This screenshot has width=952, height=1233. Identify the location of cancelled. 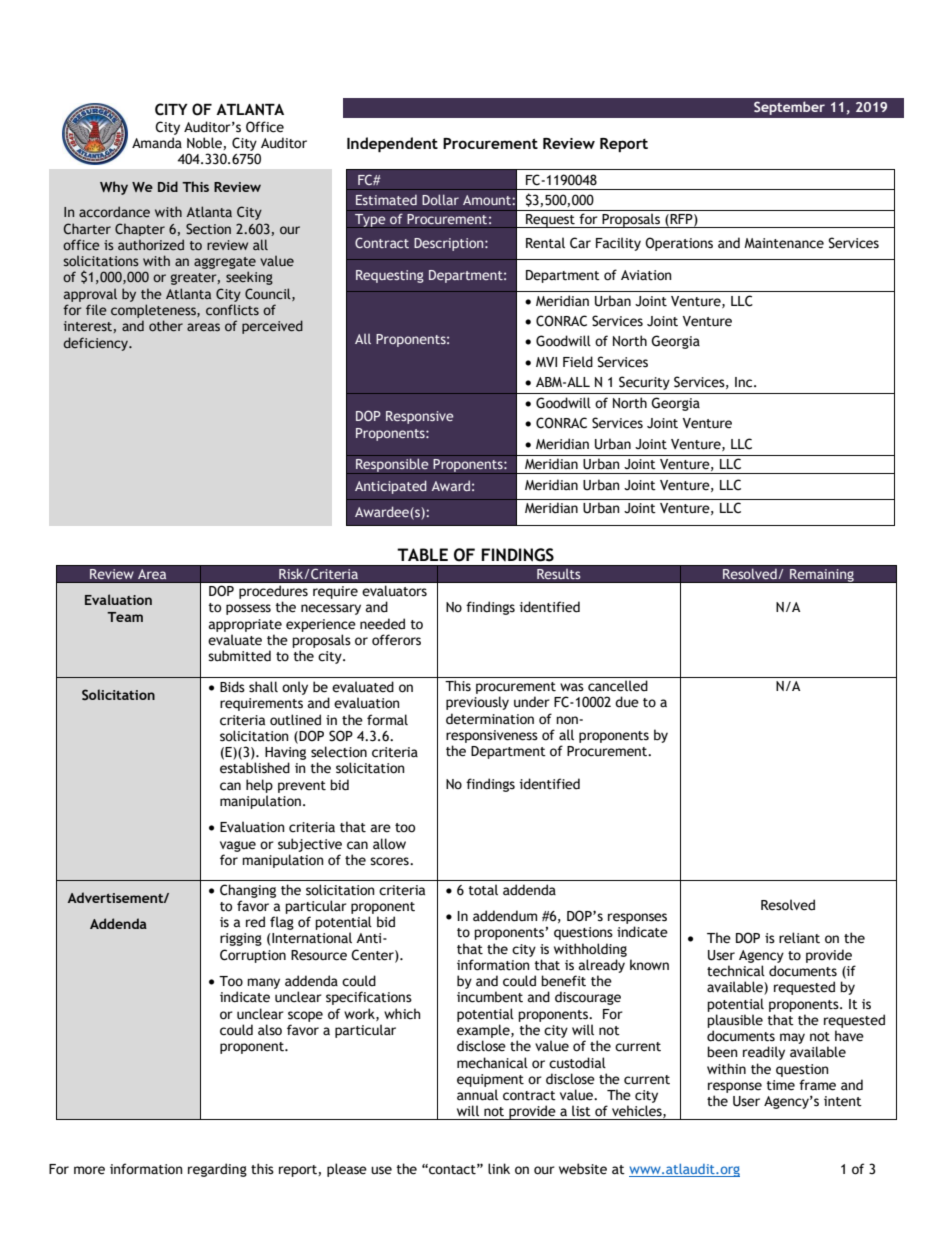
(618, 686).
